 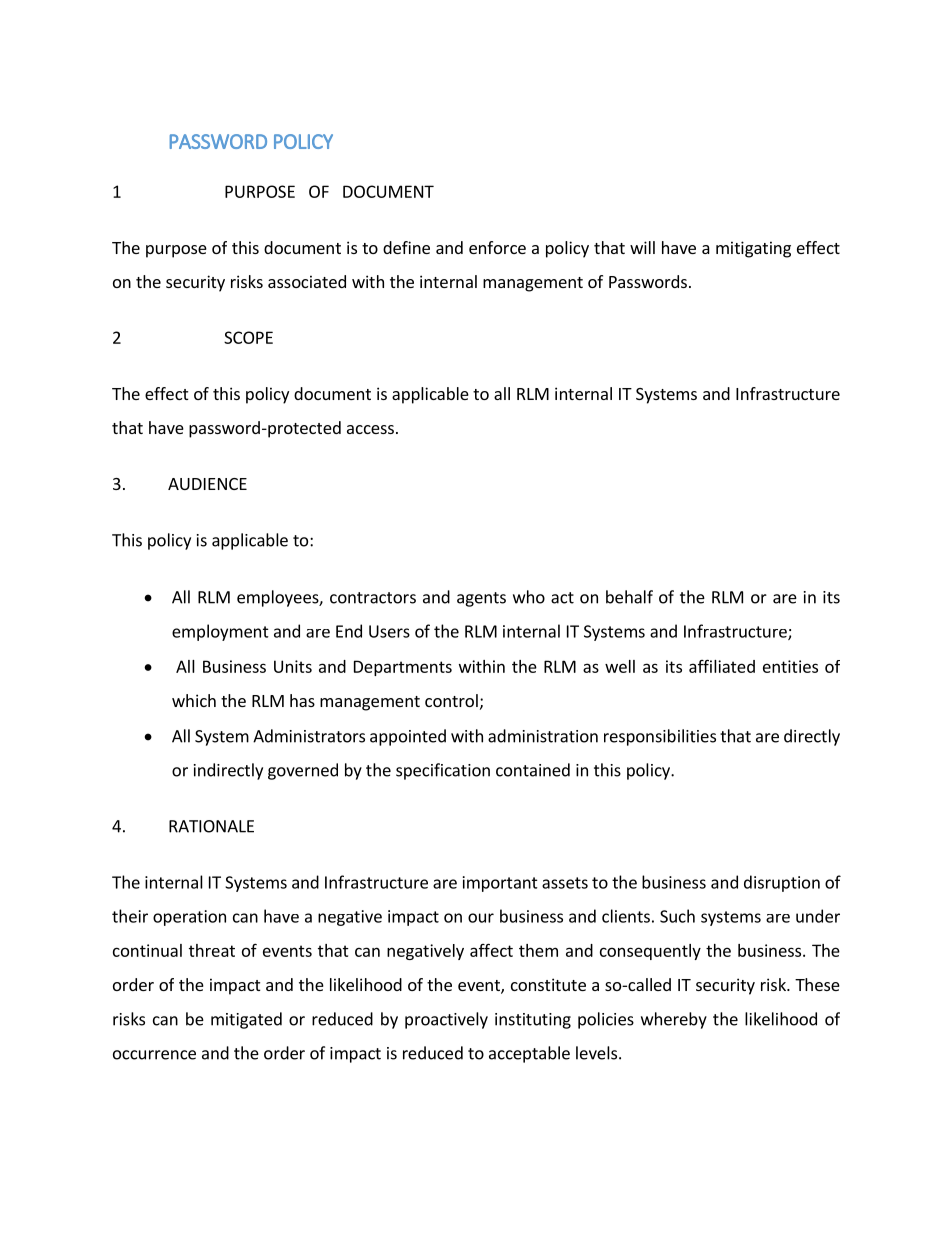 What do you see at coordinates (753, 249) in the screenshot?
I see `mitigating` at bounding box center [753, 249].
